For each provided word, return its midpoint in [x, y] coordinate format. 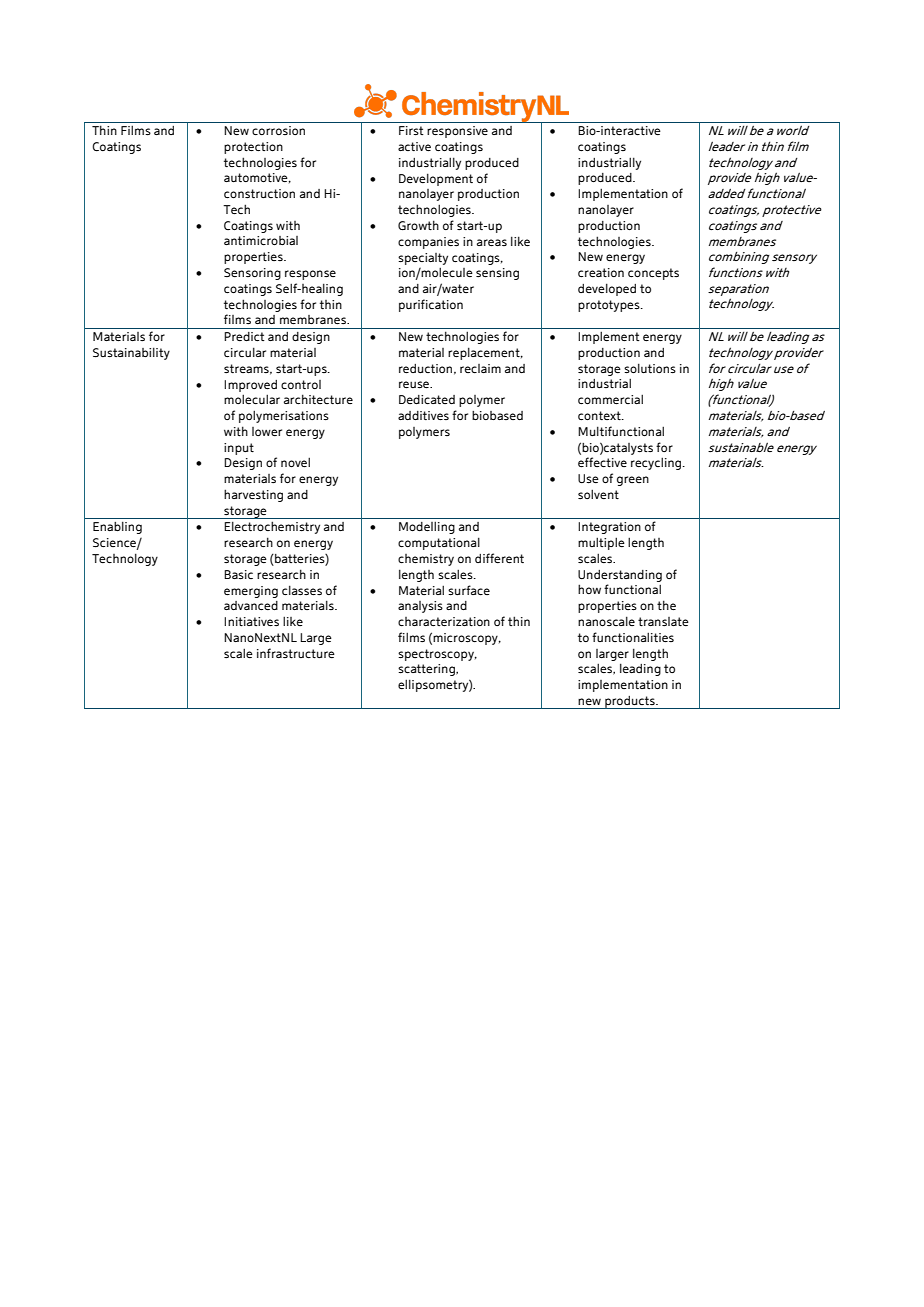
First [411, 130]
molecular [252, 399]
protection [253, 148]
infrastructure [296, 653]
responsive [457, 132]
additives [423, 415]
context [600, 415]
